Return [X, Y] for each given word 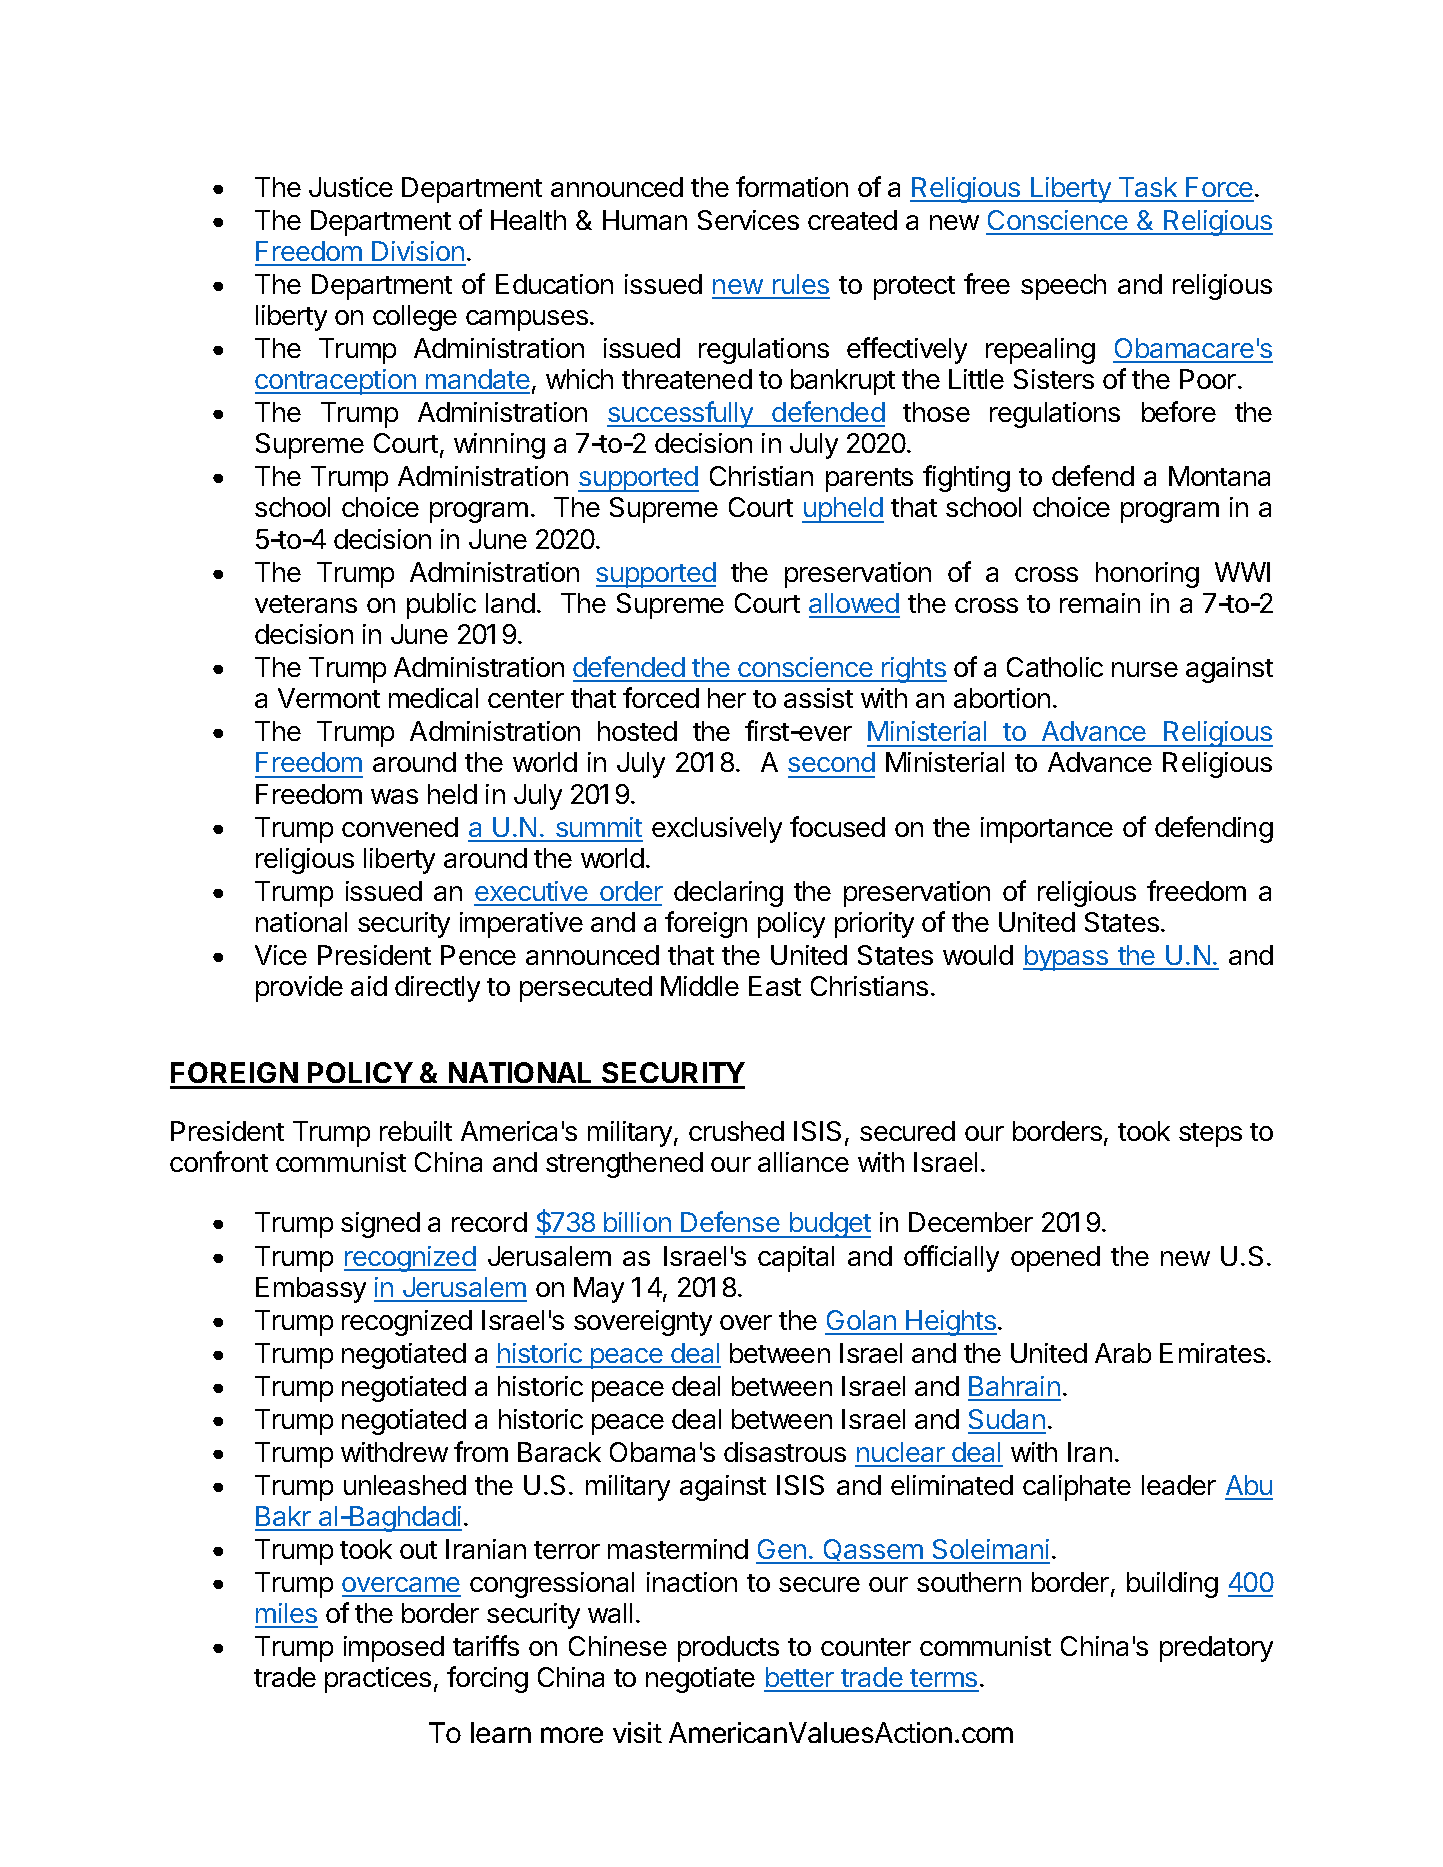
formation [792, 186]
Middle [700, 986]
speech [1063, 287]
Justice [351, 187]
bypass [1067, 958]
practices [378, 1680]
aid [369, 986]
